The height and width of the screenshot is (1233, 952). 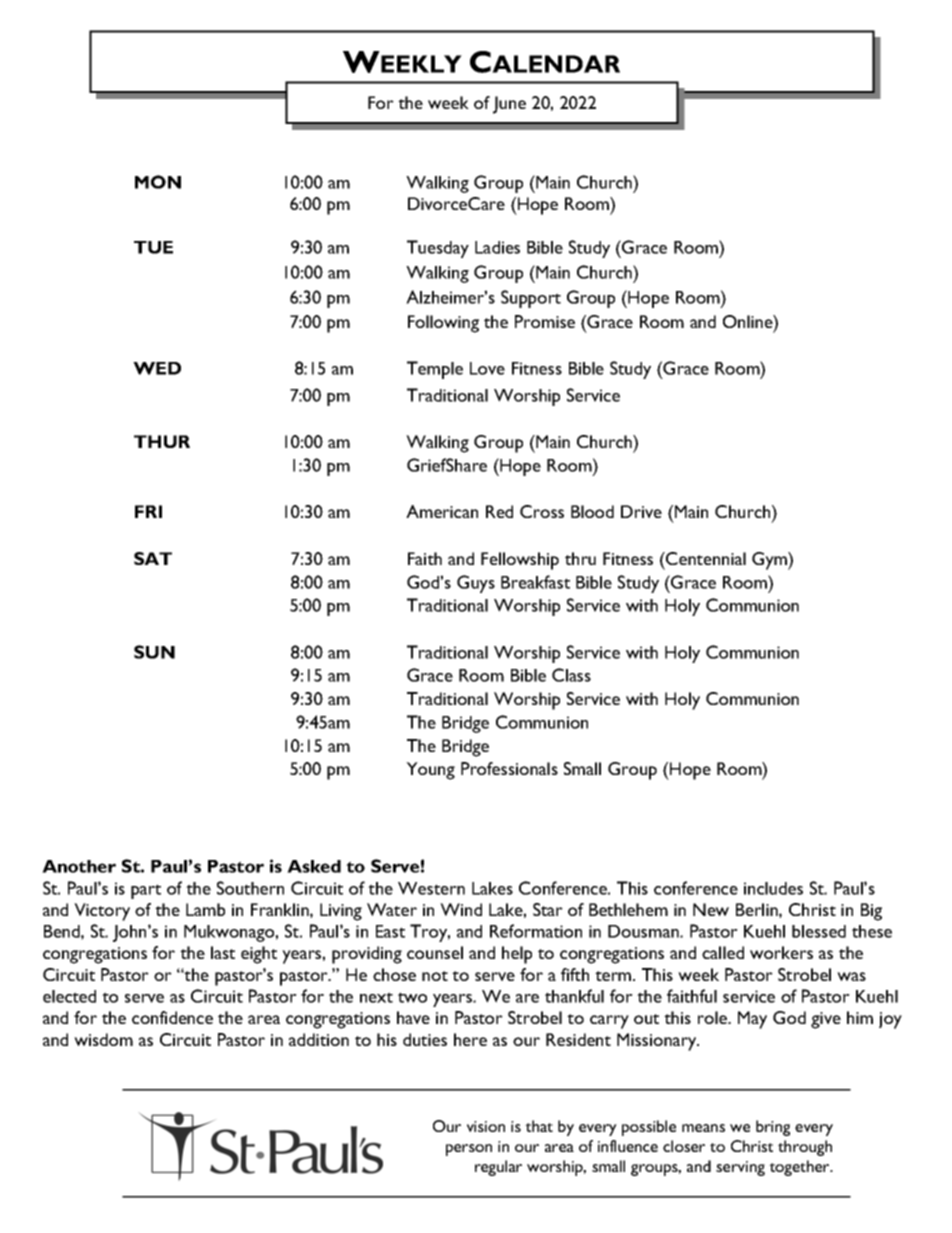 I want to click on Ladies, so click(x=497, y=247).
